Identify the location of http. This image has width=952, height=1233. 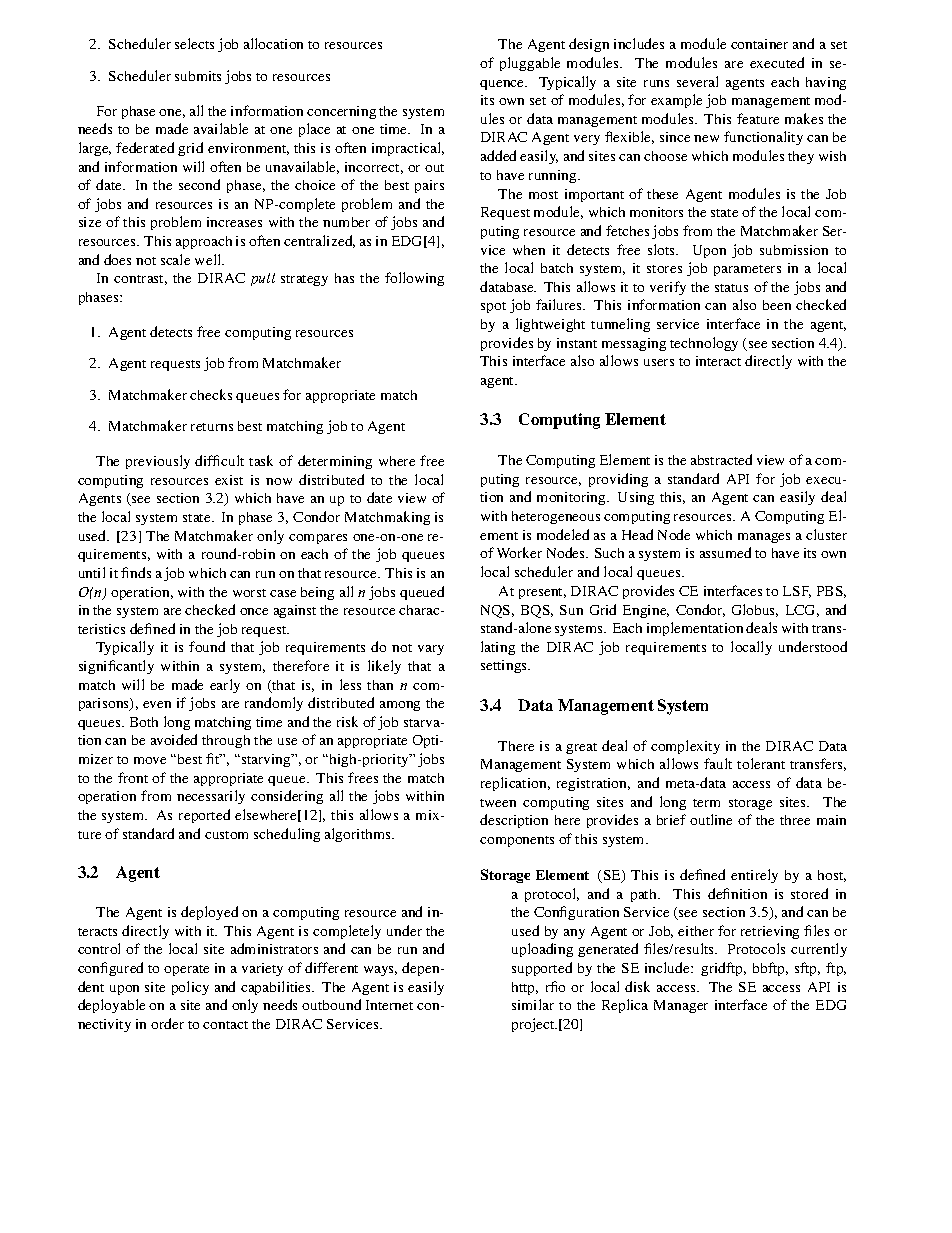
(525, 988).
